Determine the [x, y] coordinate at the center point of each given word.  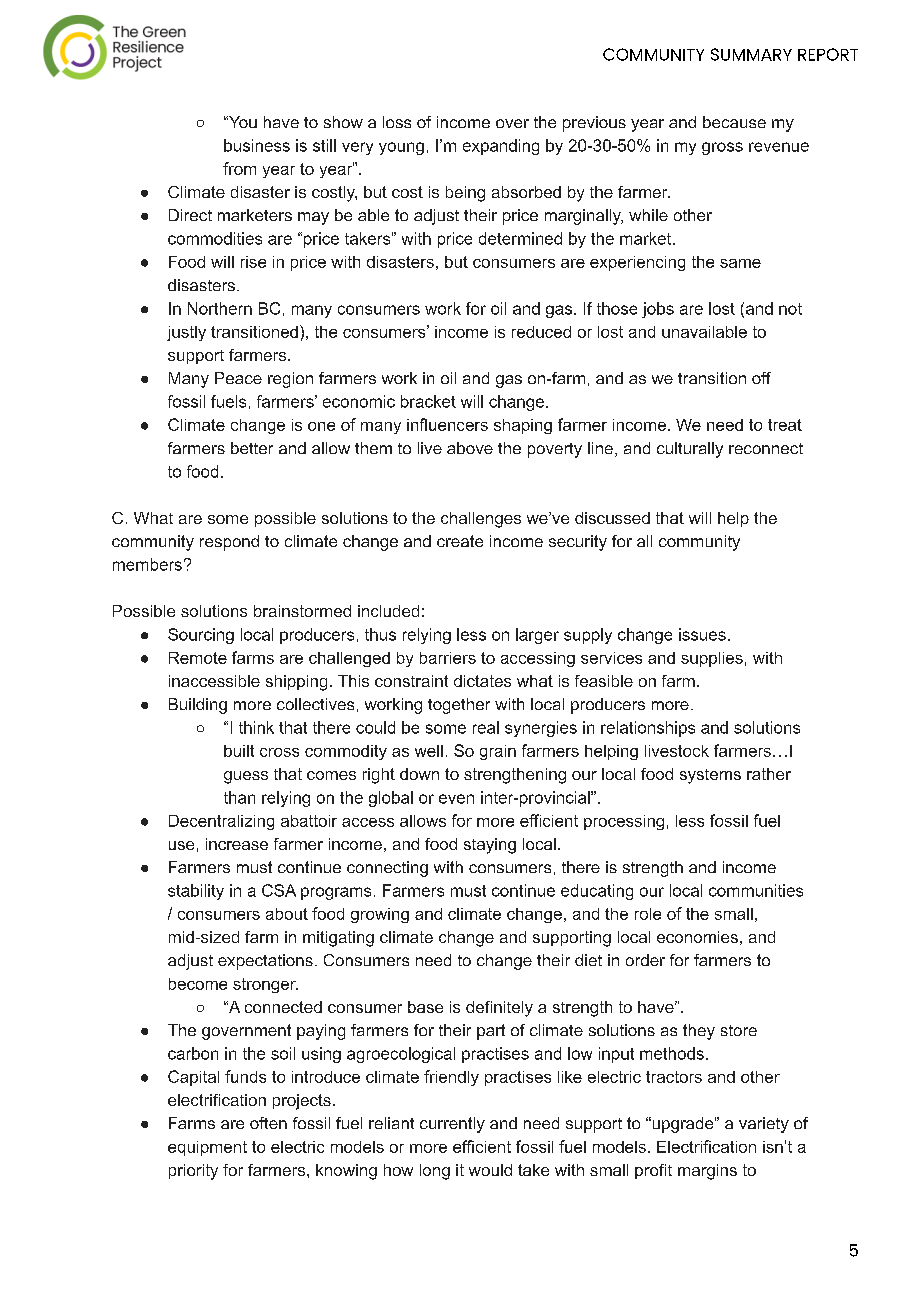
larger [537, 636]
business [257, 145]
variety [764, 1125]
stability [196, 892]
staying [490, 846]
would [490, 1170]
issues [702, 634]
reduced [541, 332]
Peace [238, 378]
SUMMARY [751, 54]
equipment [207, 1148]
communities [756, 890]
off [761, 378]
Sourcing [201, 636]
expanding [501, 147]
